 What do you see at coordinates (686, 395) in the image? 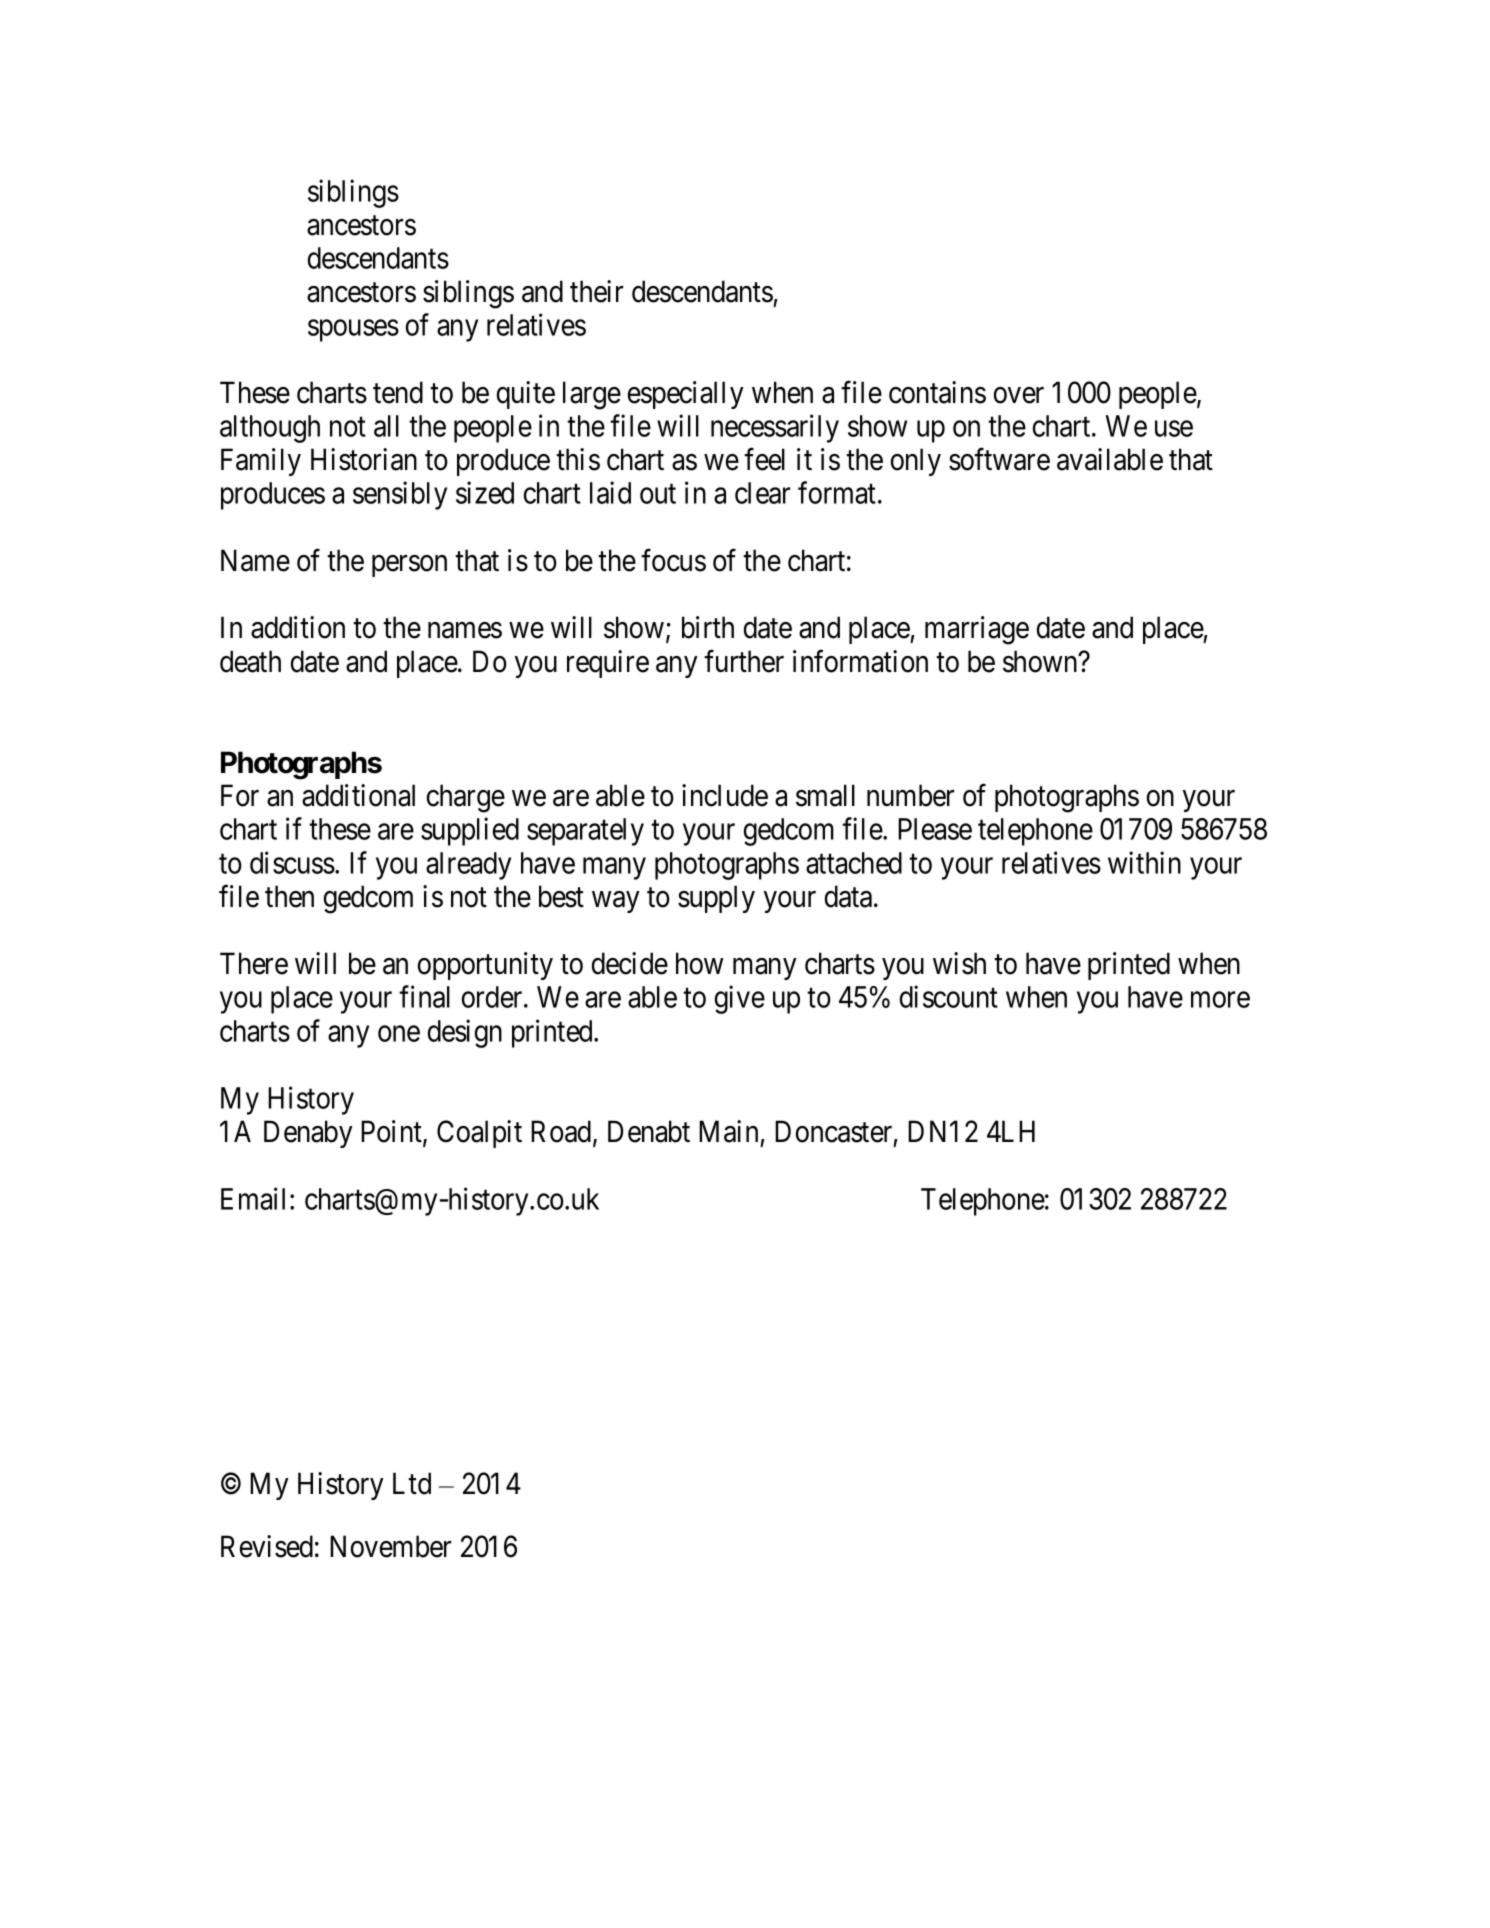
I see `especially` at bounding box center [686, 395].
